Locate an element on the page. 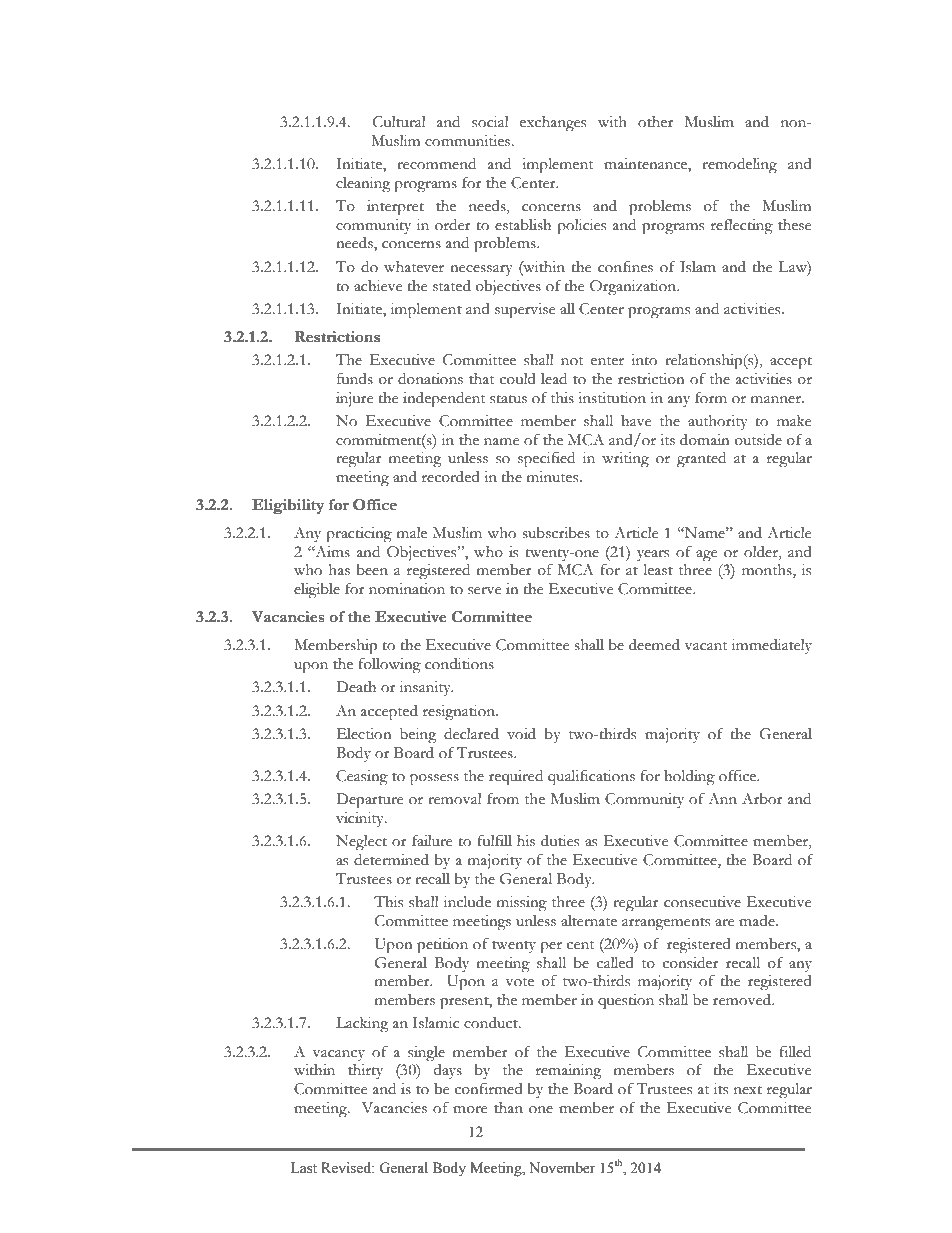 The width and height of the document is (952, 1233). vacant is located at coordinates (706, 646).
